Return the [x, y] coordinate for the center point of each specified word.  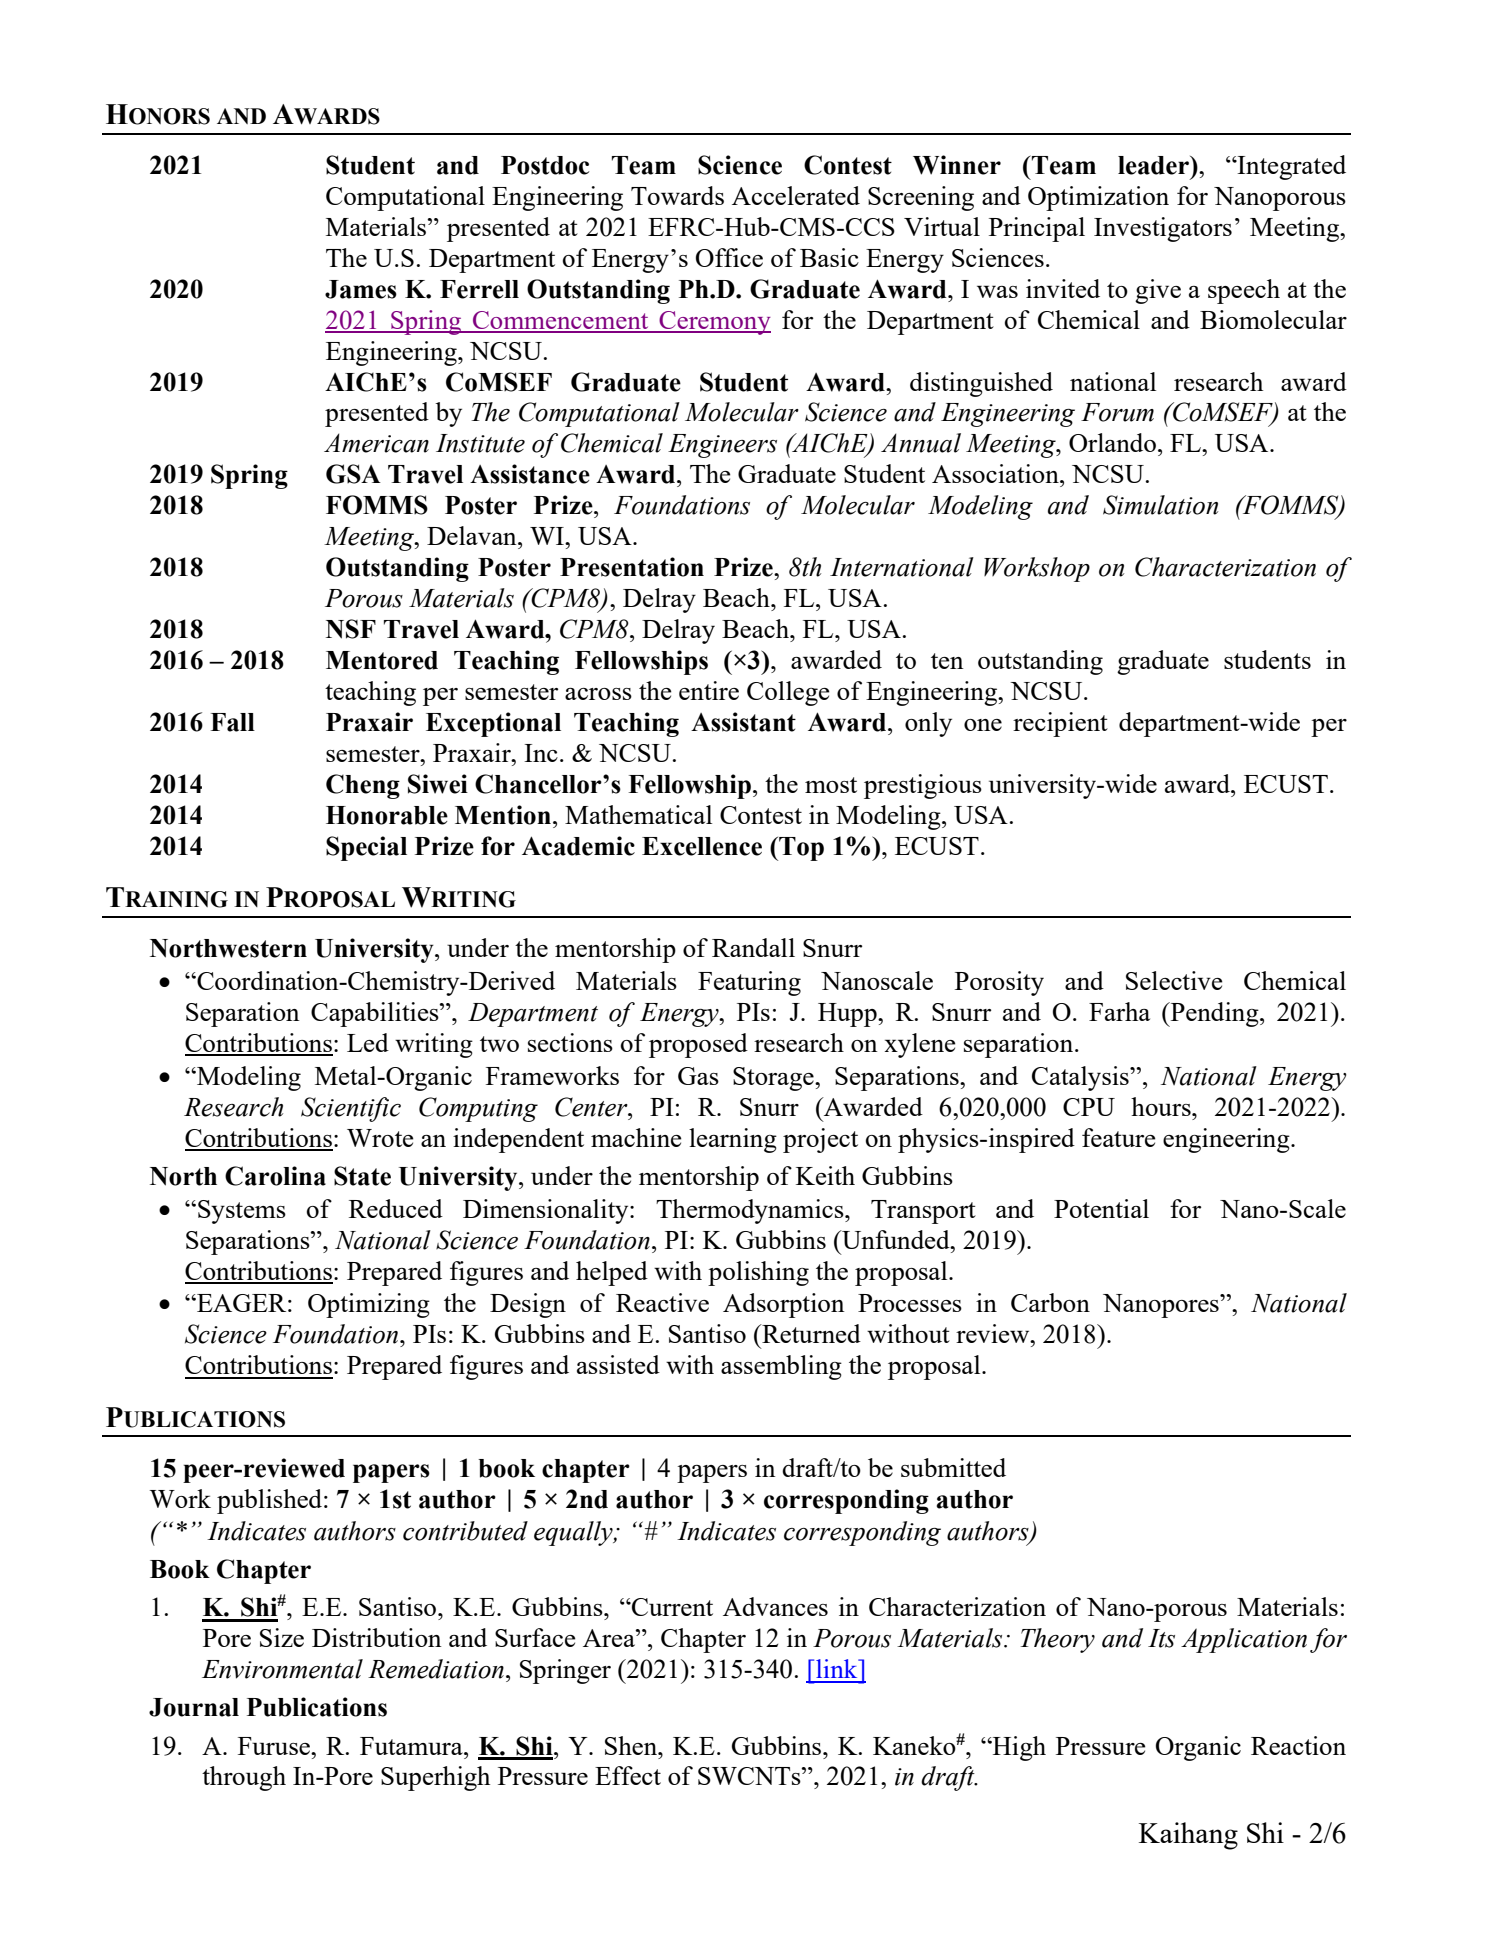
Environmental [282, 1669]
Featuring [749, 983]
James [361, 289]
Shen [632, 1745]
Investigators [1163, 229]
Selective [1174, 980]
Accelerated [796, 195]
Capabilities [376, 1014]
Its [1161, 1638]
